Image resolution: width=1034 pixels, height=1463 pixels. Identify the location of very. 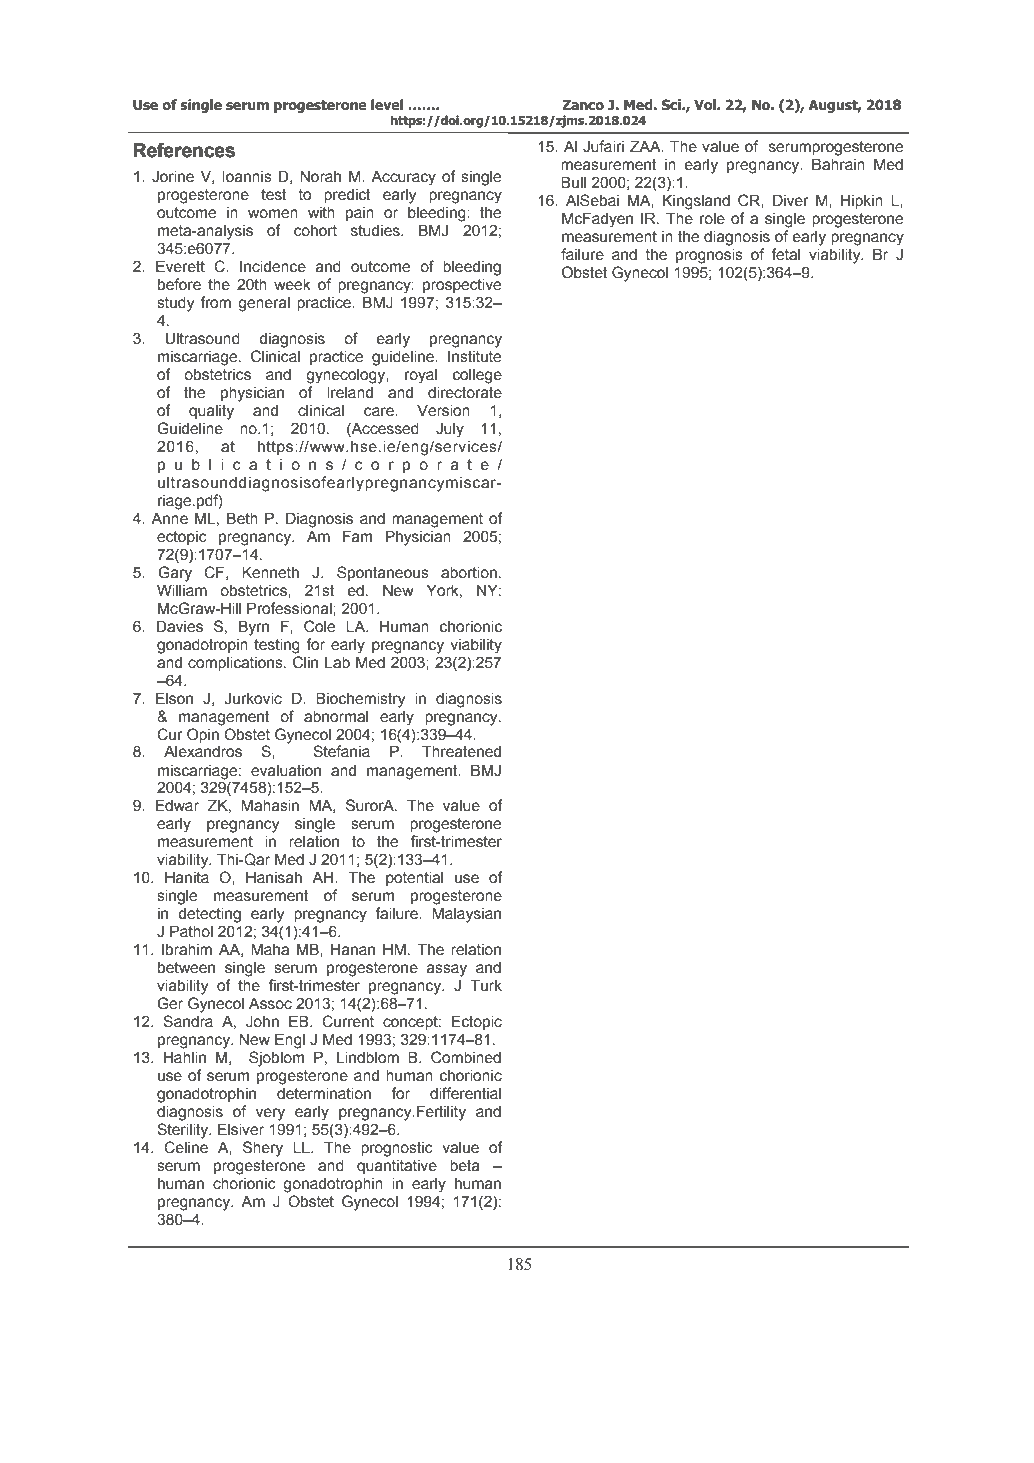
(270, 1114).
